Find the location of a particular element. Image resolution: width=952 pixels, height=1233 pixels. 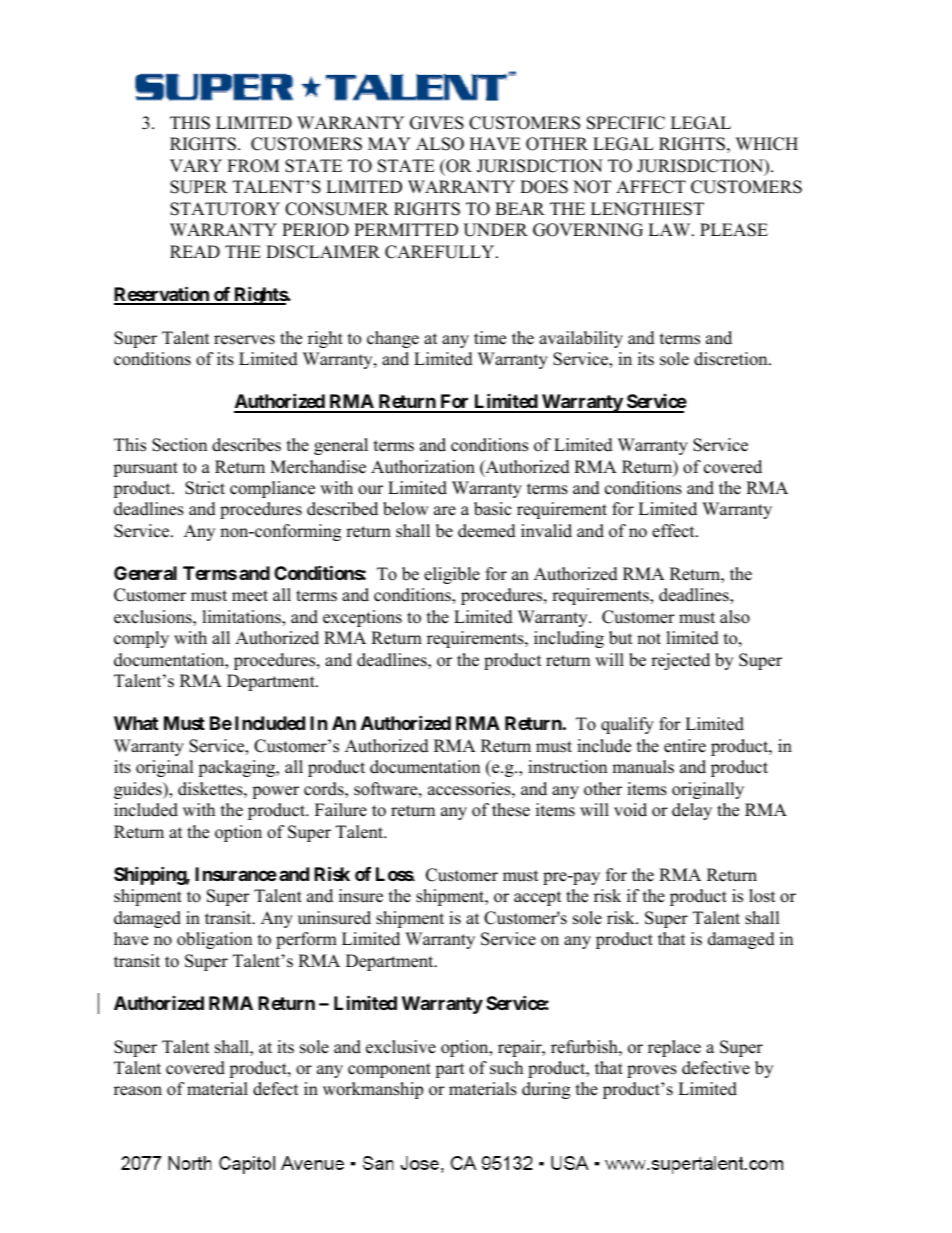

VARY is located at coordinates (196, 165).
